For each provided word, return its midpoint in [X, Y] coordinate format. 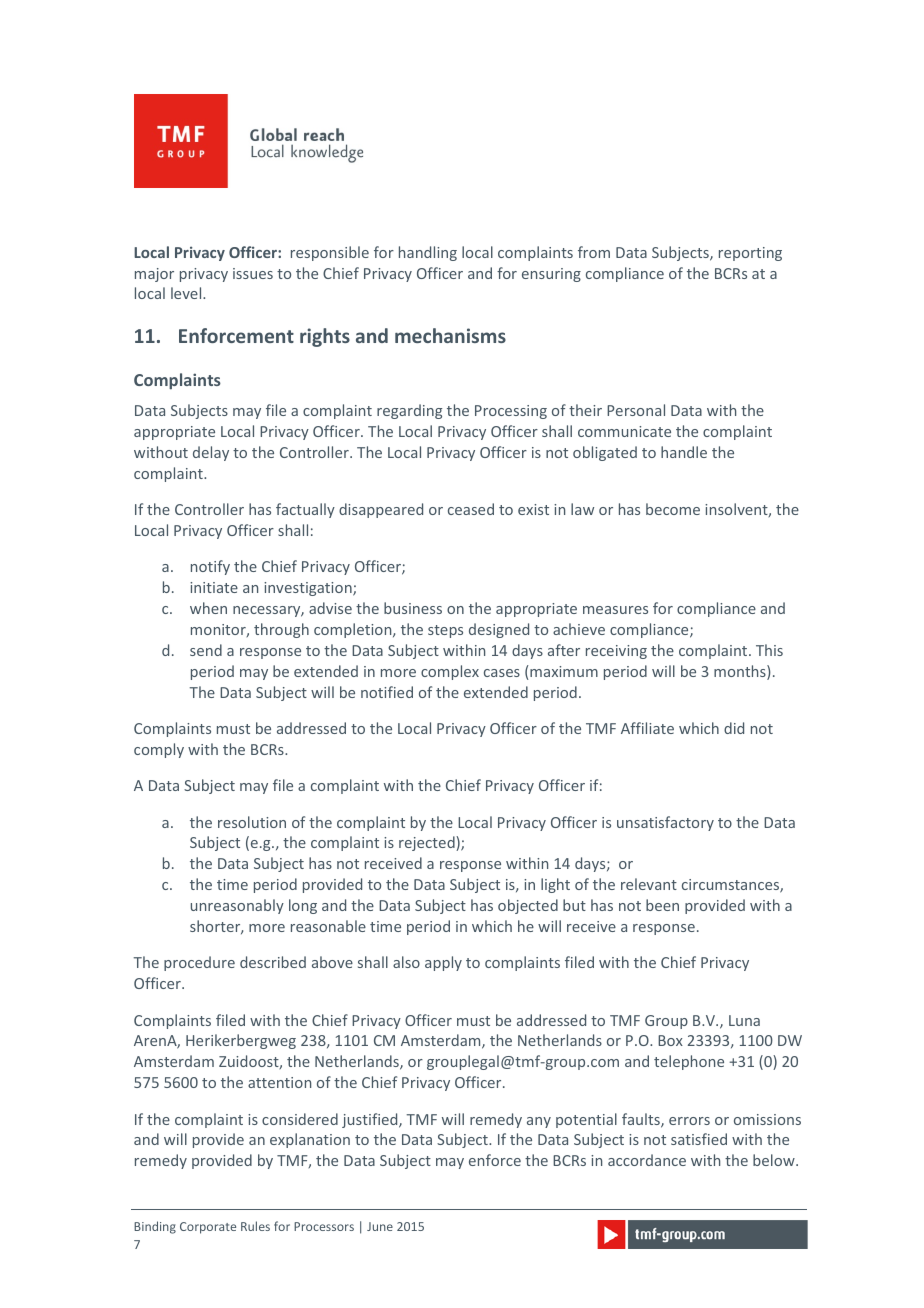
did [734, 728]
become [673, 509]
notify [210, 567]
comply [159, 750]
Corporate [208, 1228]
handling [428, 253]
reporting [750, 254]
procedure [199, 963]
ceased [471, 509]
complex [450, 672]
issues [253, 273]
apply [443, 963]
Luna [744, 1020]
